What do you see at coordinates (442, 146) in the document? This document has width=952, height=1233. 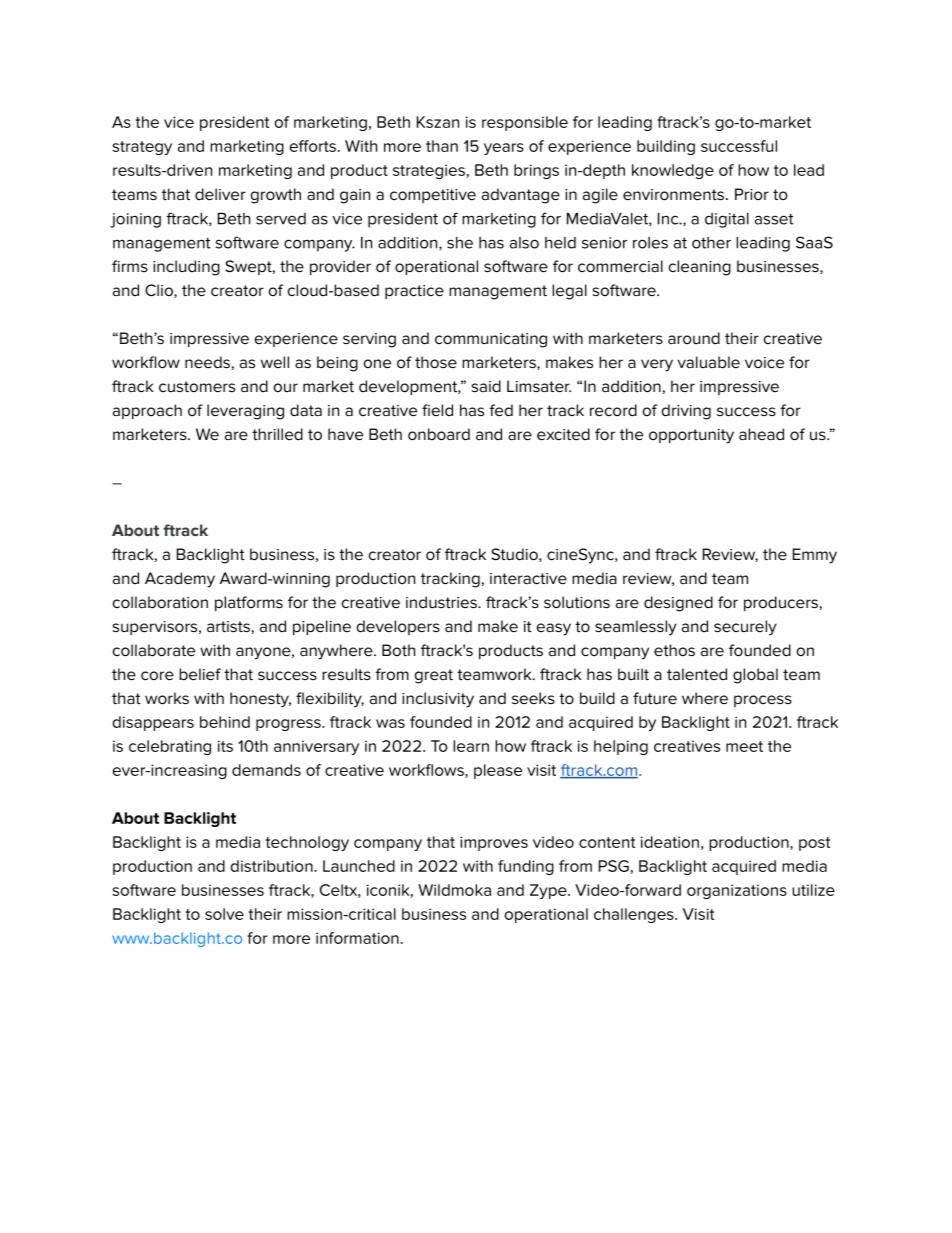 I see `than` at bounding box center [442, 146].
